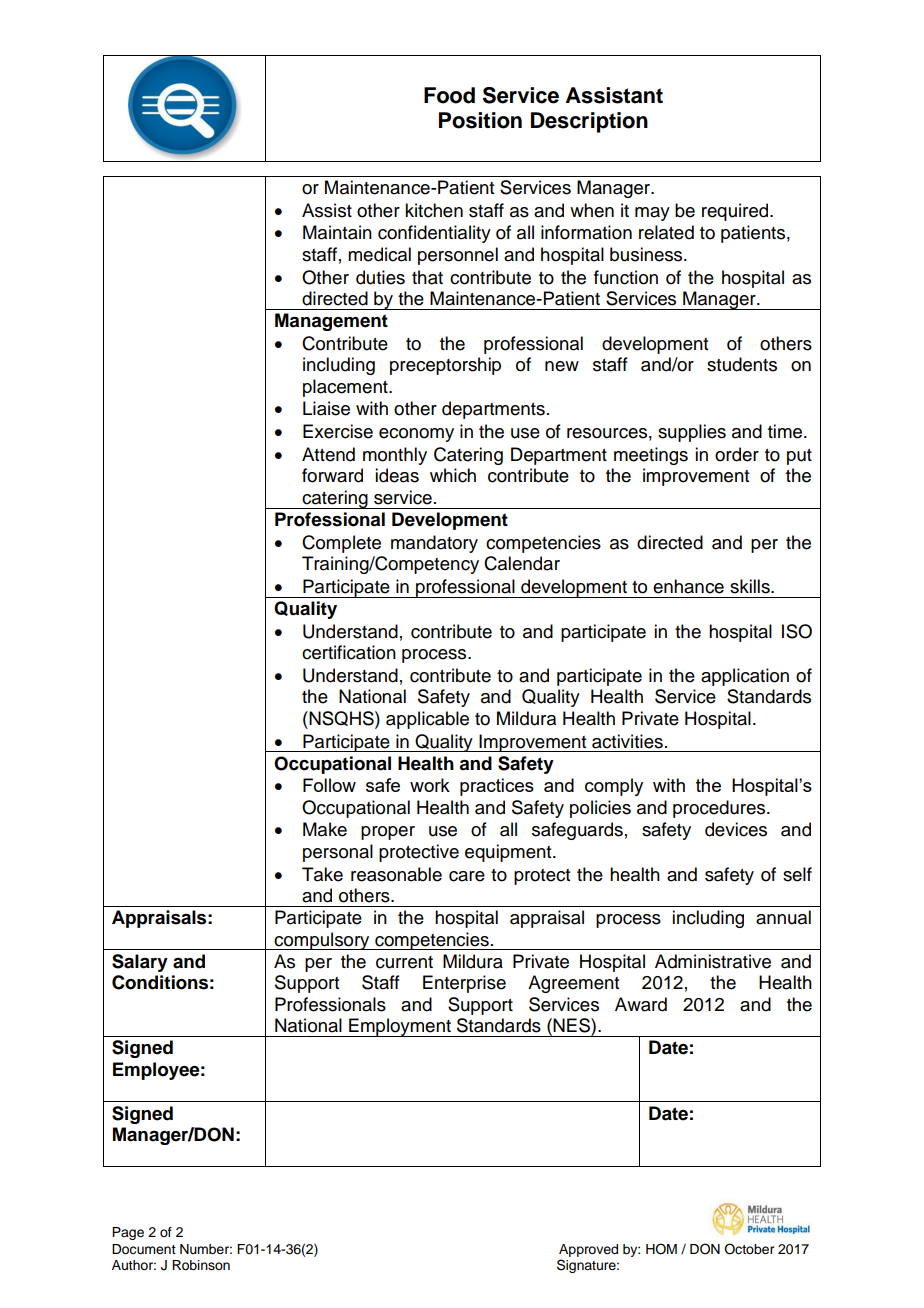 The width and height of the page is (924, 1308). What do you see at coordinates (416, 435) in the page?
I see `economy` at bounding box center [416, 435].
